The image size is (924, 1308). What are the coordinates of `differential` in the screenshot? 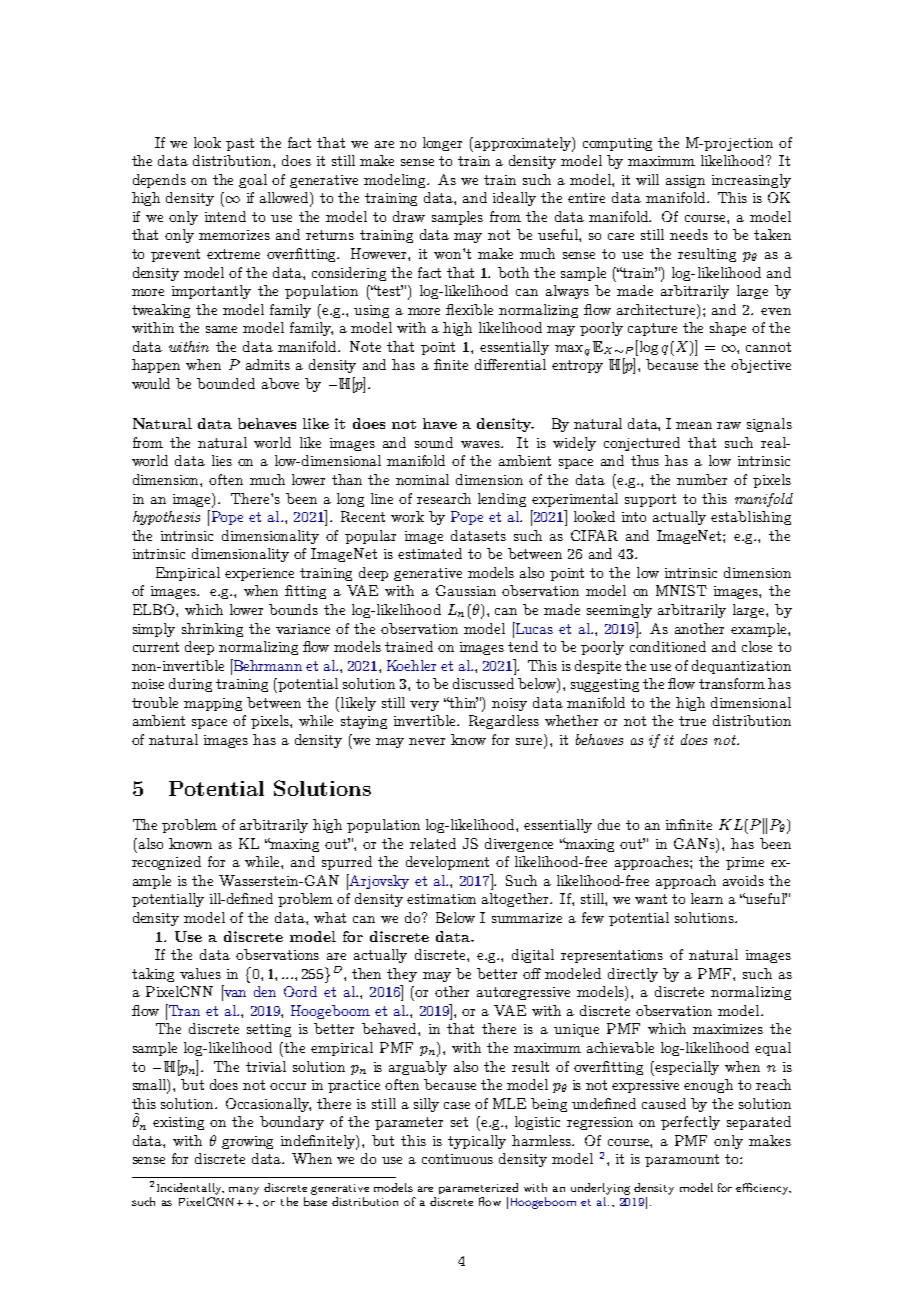 It's located at (510, 364).
